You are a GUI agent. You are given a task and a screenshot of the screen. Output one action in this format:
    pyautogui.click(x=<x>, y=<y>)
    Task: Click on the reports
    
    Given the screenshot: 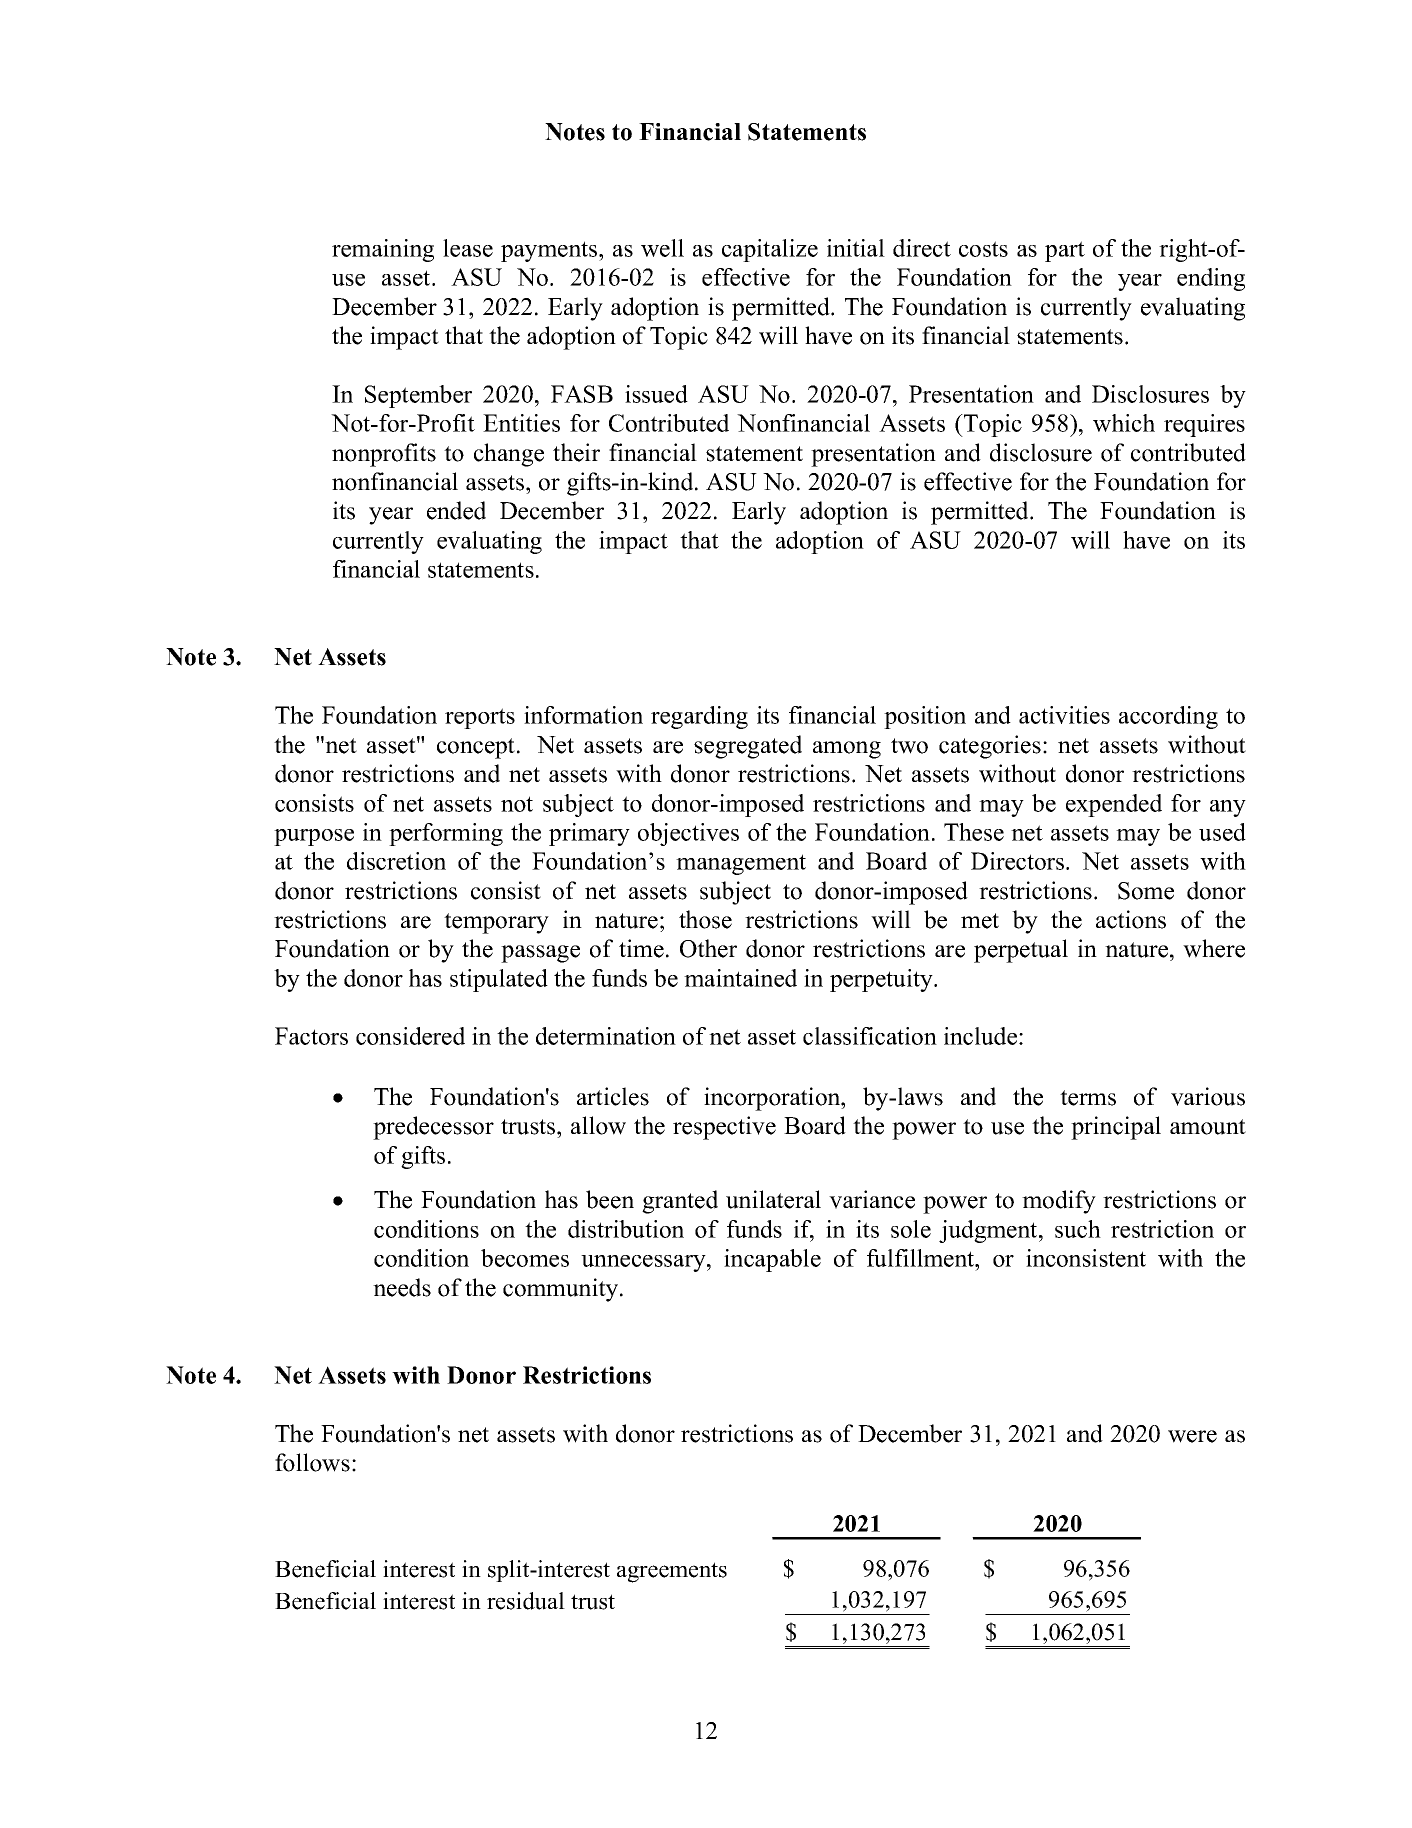 What is the action you would take?
    pyautogui.click(x=480, y=718)
